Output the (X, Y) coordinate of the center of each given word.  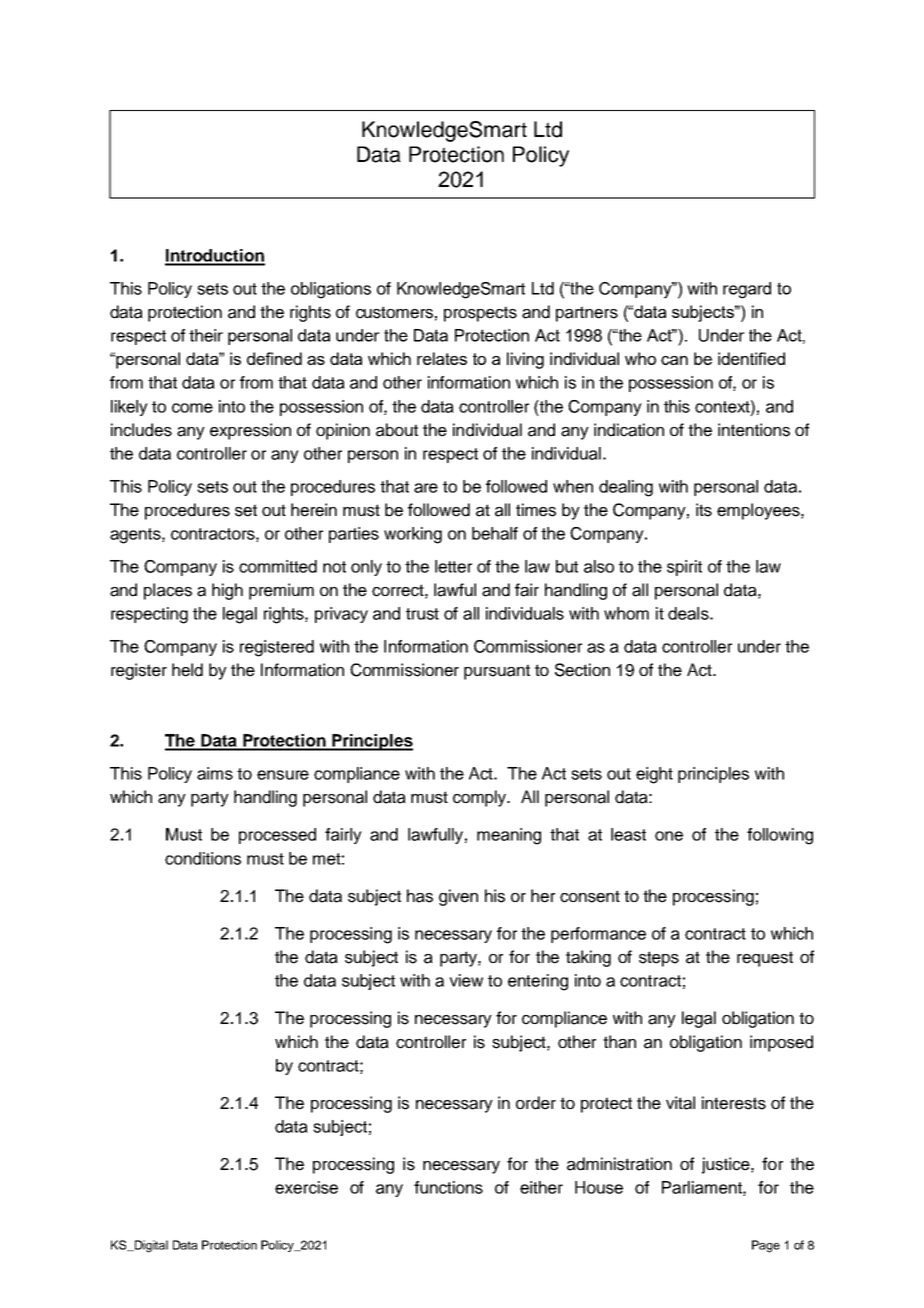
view (466, 980)
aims (215, 773)
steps (659, 959)
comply (481, 798)
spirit (684, 568)
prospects (480, 314)
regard (747, 290)
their (206, 335)
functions (448, 1187)
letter (453, 566)
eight (654, 775)
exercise (306, 1187)
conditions (203, 858)
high (227, 591)
